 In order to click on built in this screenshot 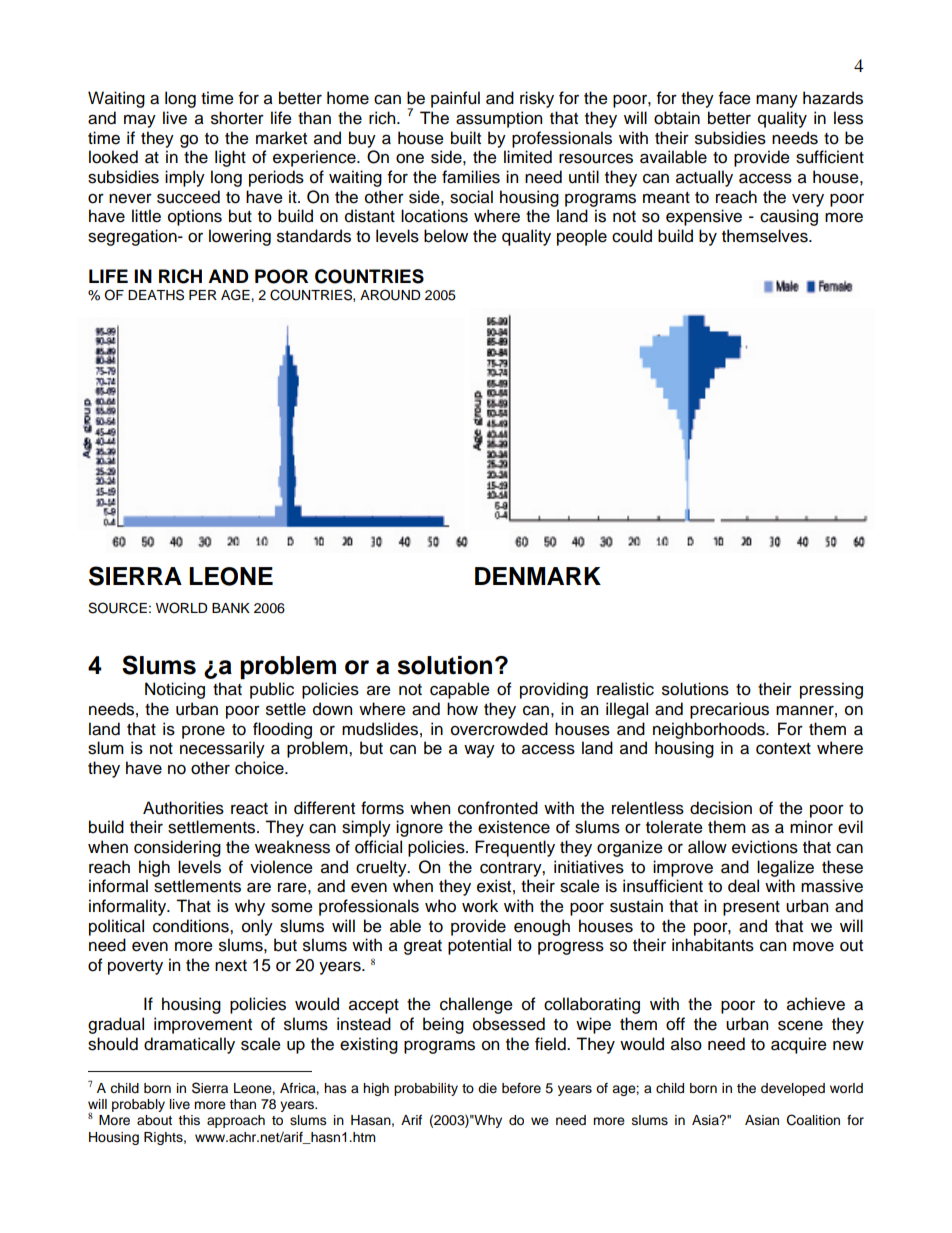, I will do `click(466, 138)`.
